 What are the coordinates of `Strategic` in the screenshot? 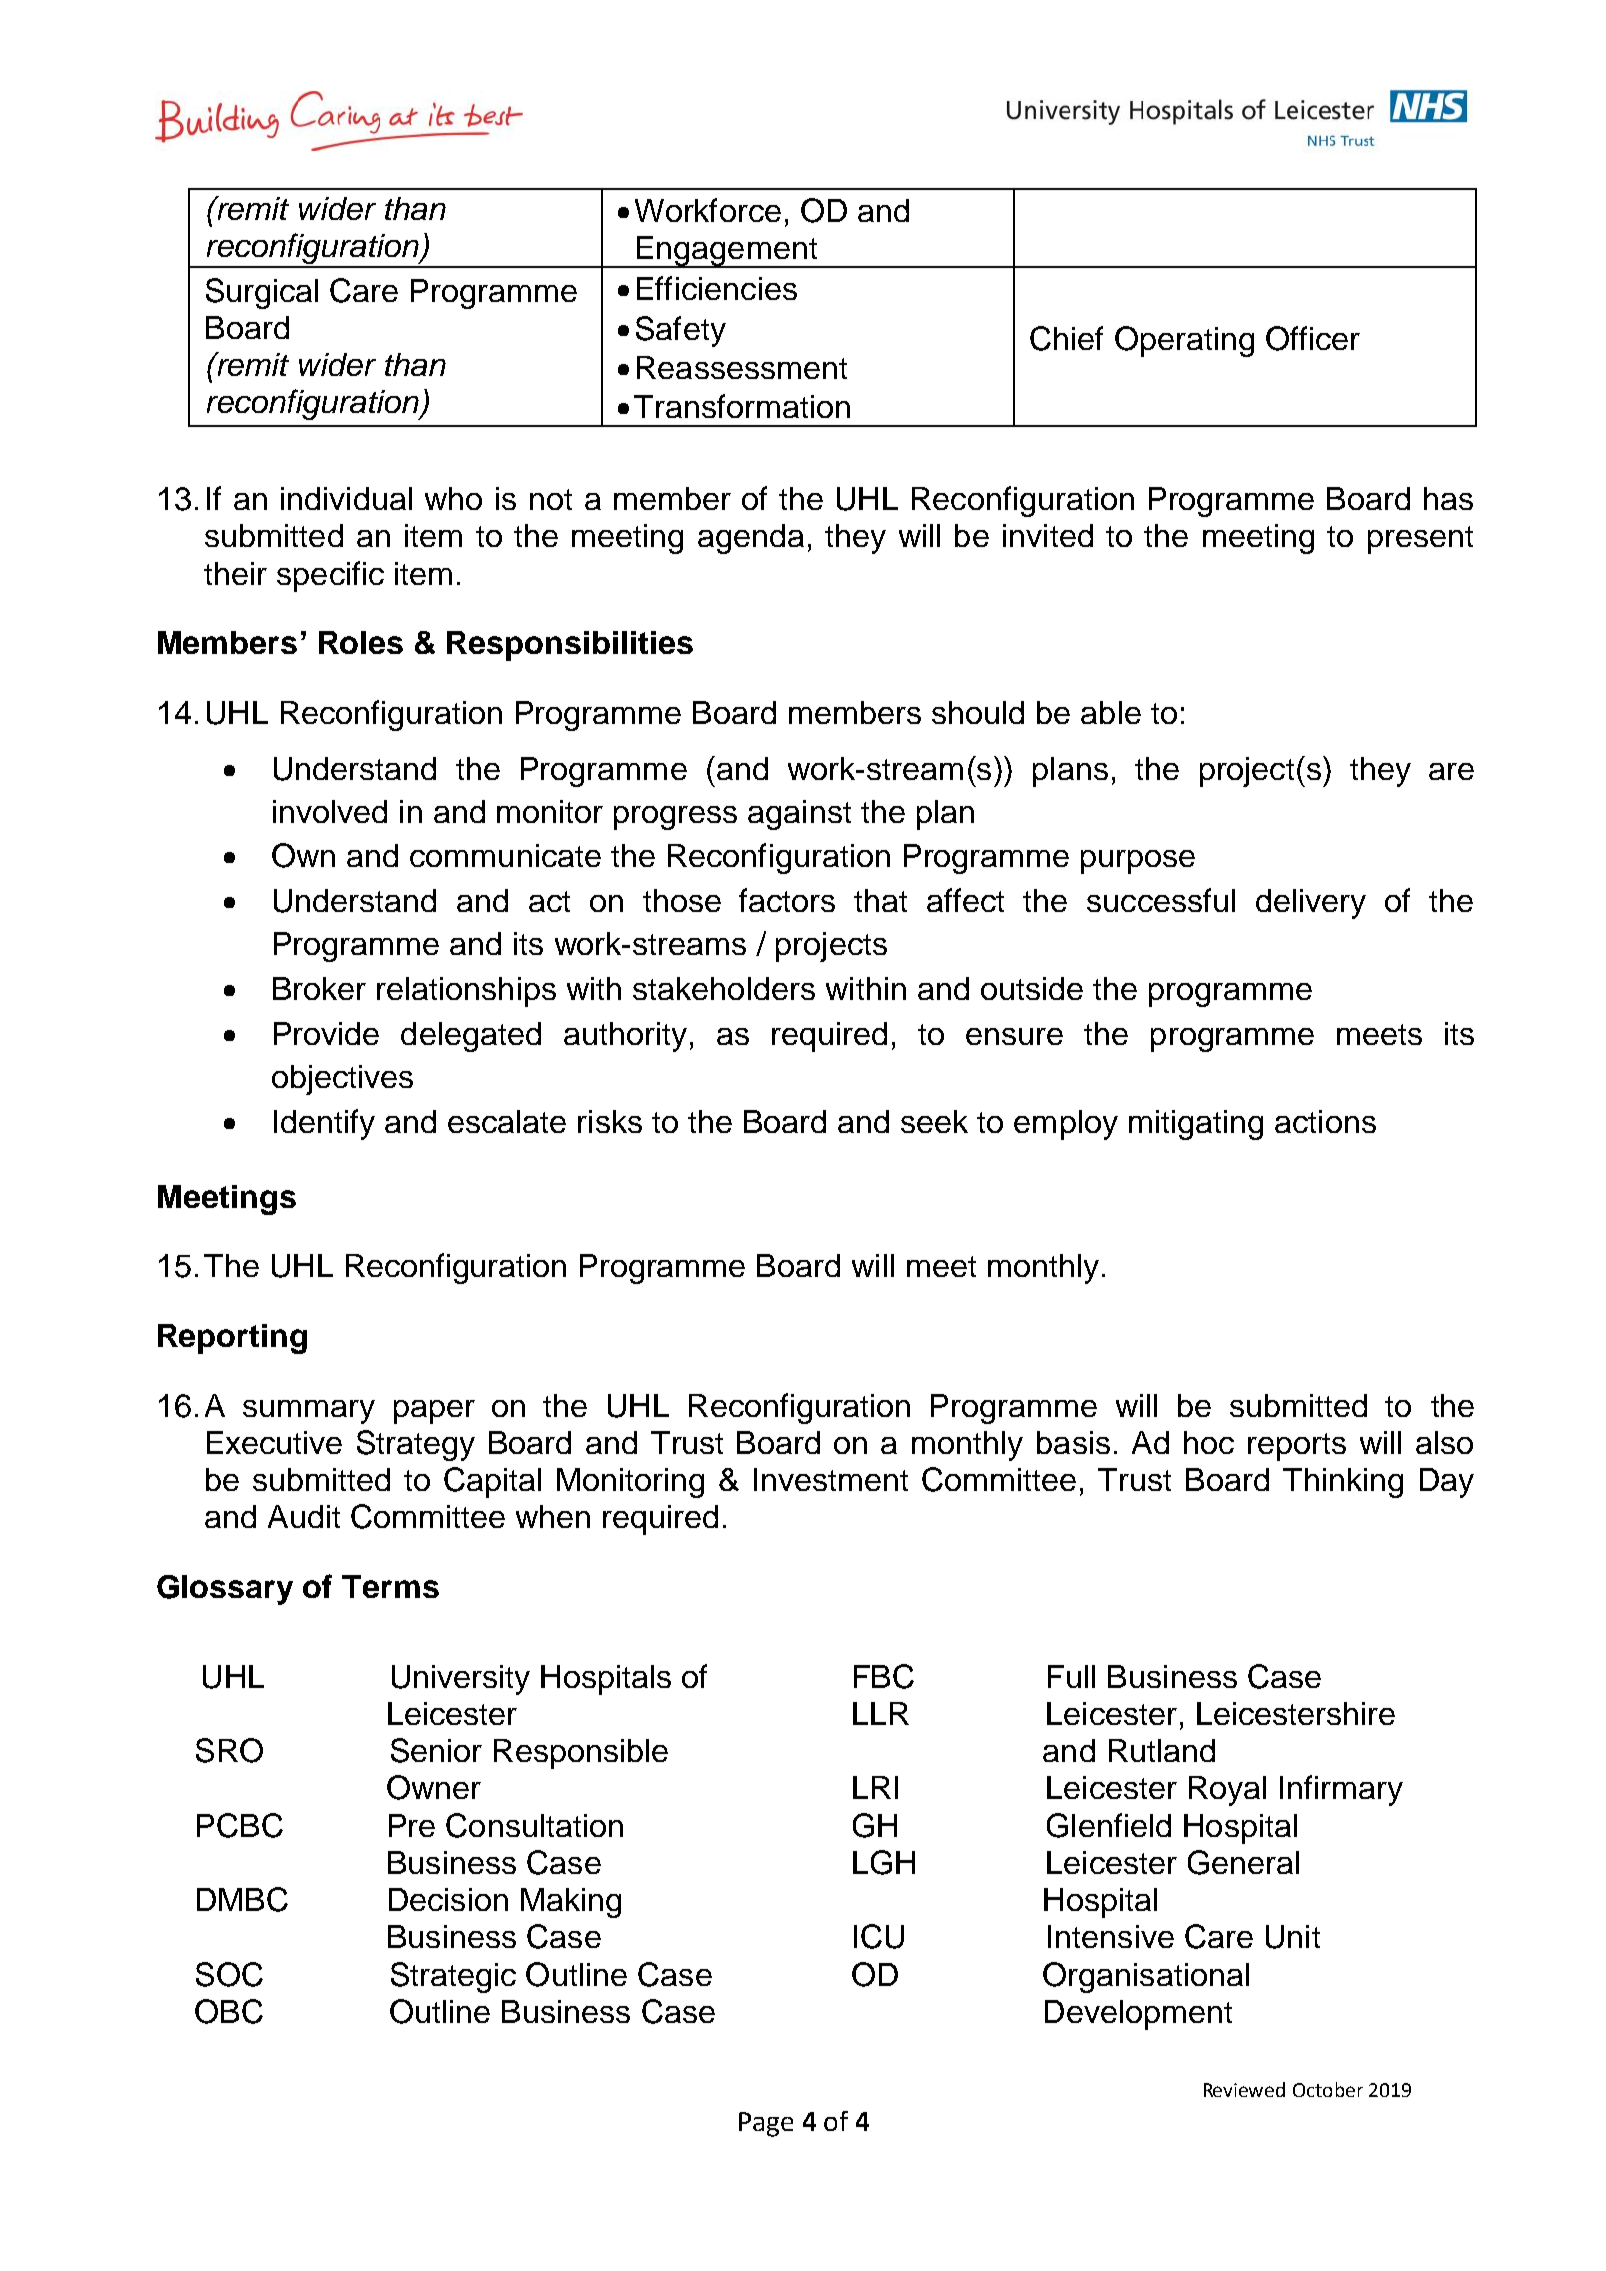 It's located at (453, 1977).
